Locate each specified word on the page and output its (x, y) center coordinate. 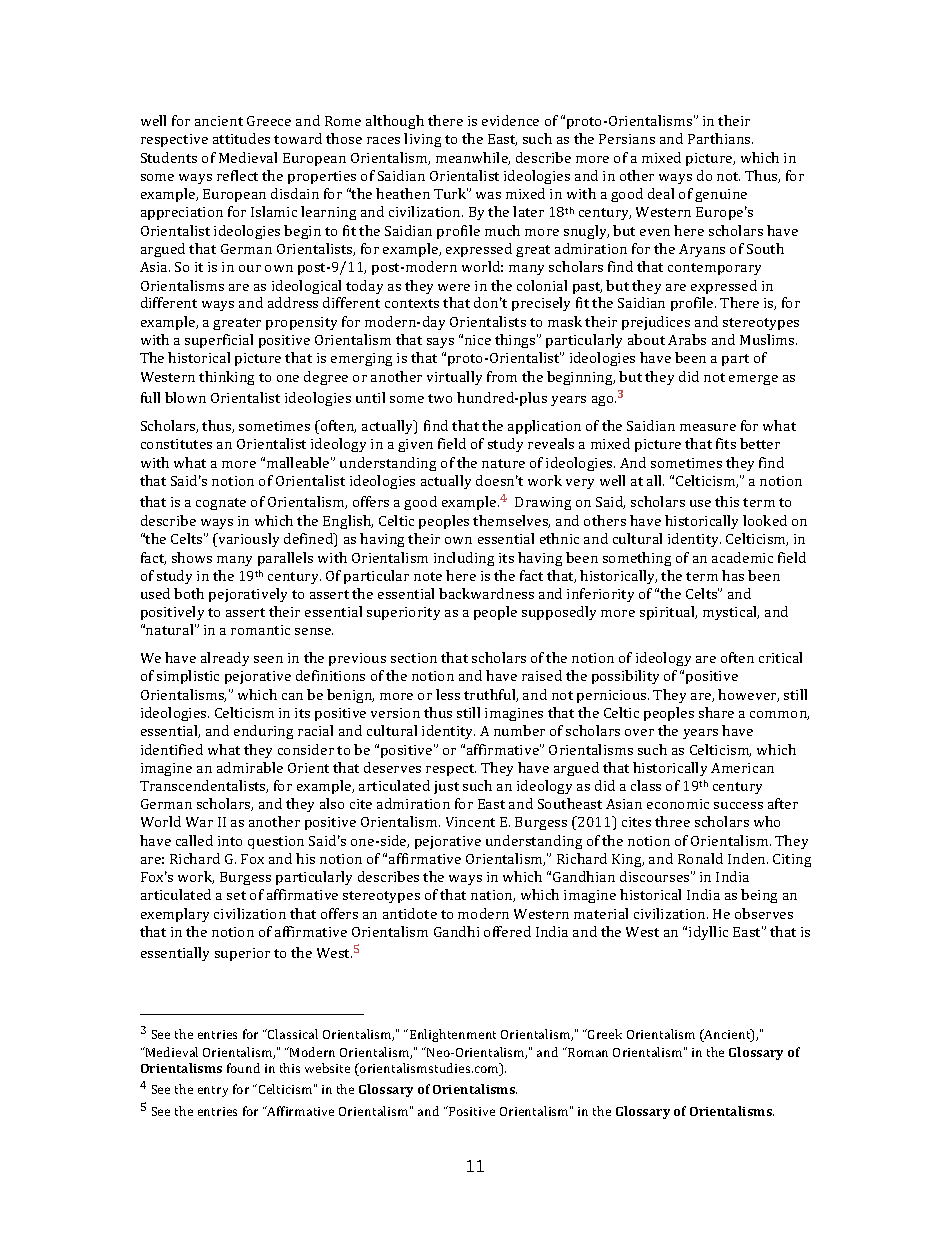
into (230, 841)
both (189, 593)
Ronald (700, 858)
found (243, 1068)
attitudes (241, 138)
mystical (731, 613)
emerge (753, 380)
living (422, 140)
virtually (454, 378)
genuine (721, 195)
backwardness (486, 593)
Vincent (470, 822)
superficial (219, 341)
